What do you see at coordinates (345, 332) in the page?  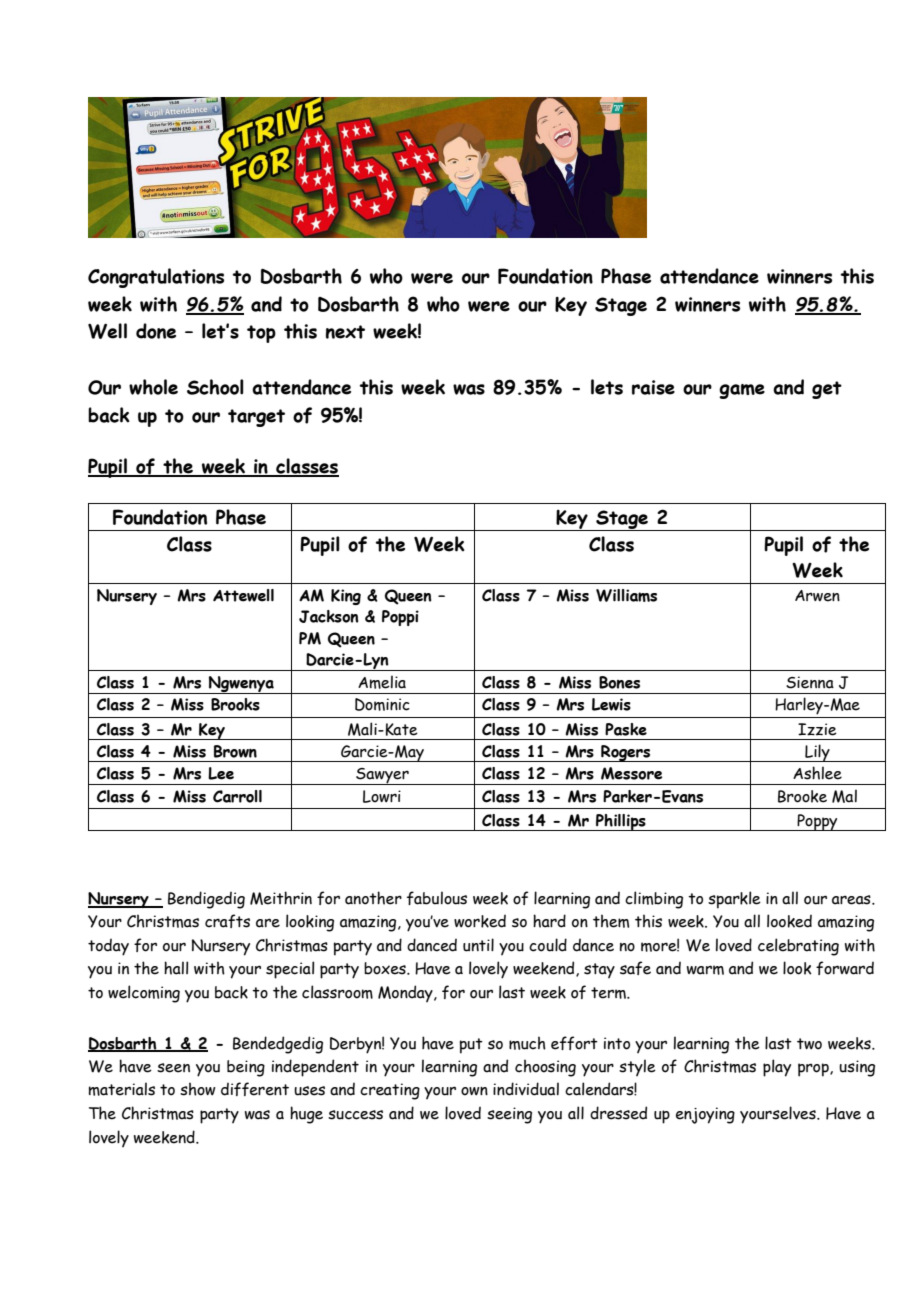 I see `next` at bounding box center [345, 332].
